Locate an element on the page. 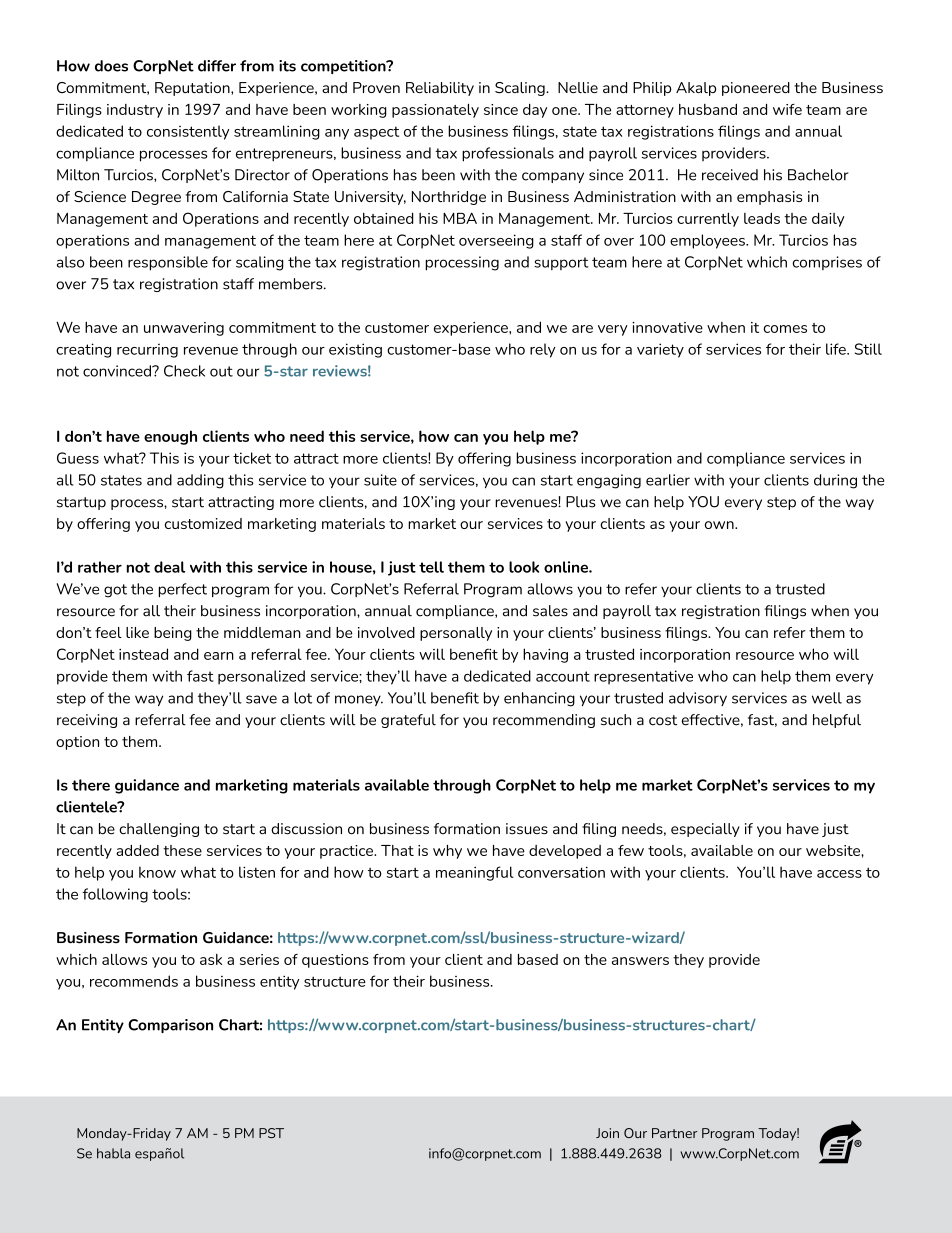 This image has height=1233, width=952. Reliability is located at coordinates (440, 89).
